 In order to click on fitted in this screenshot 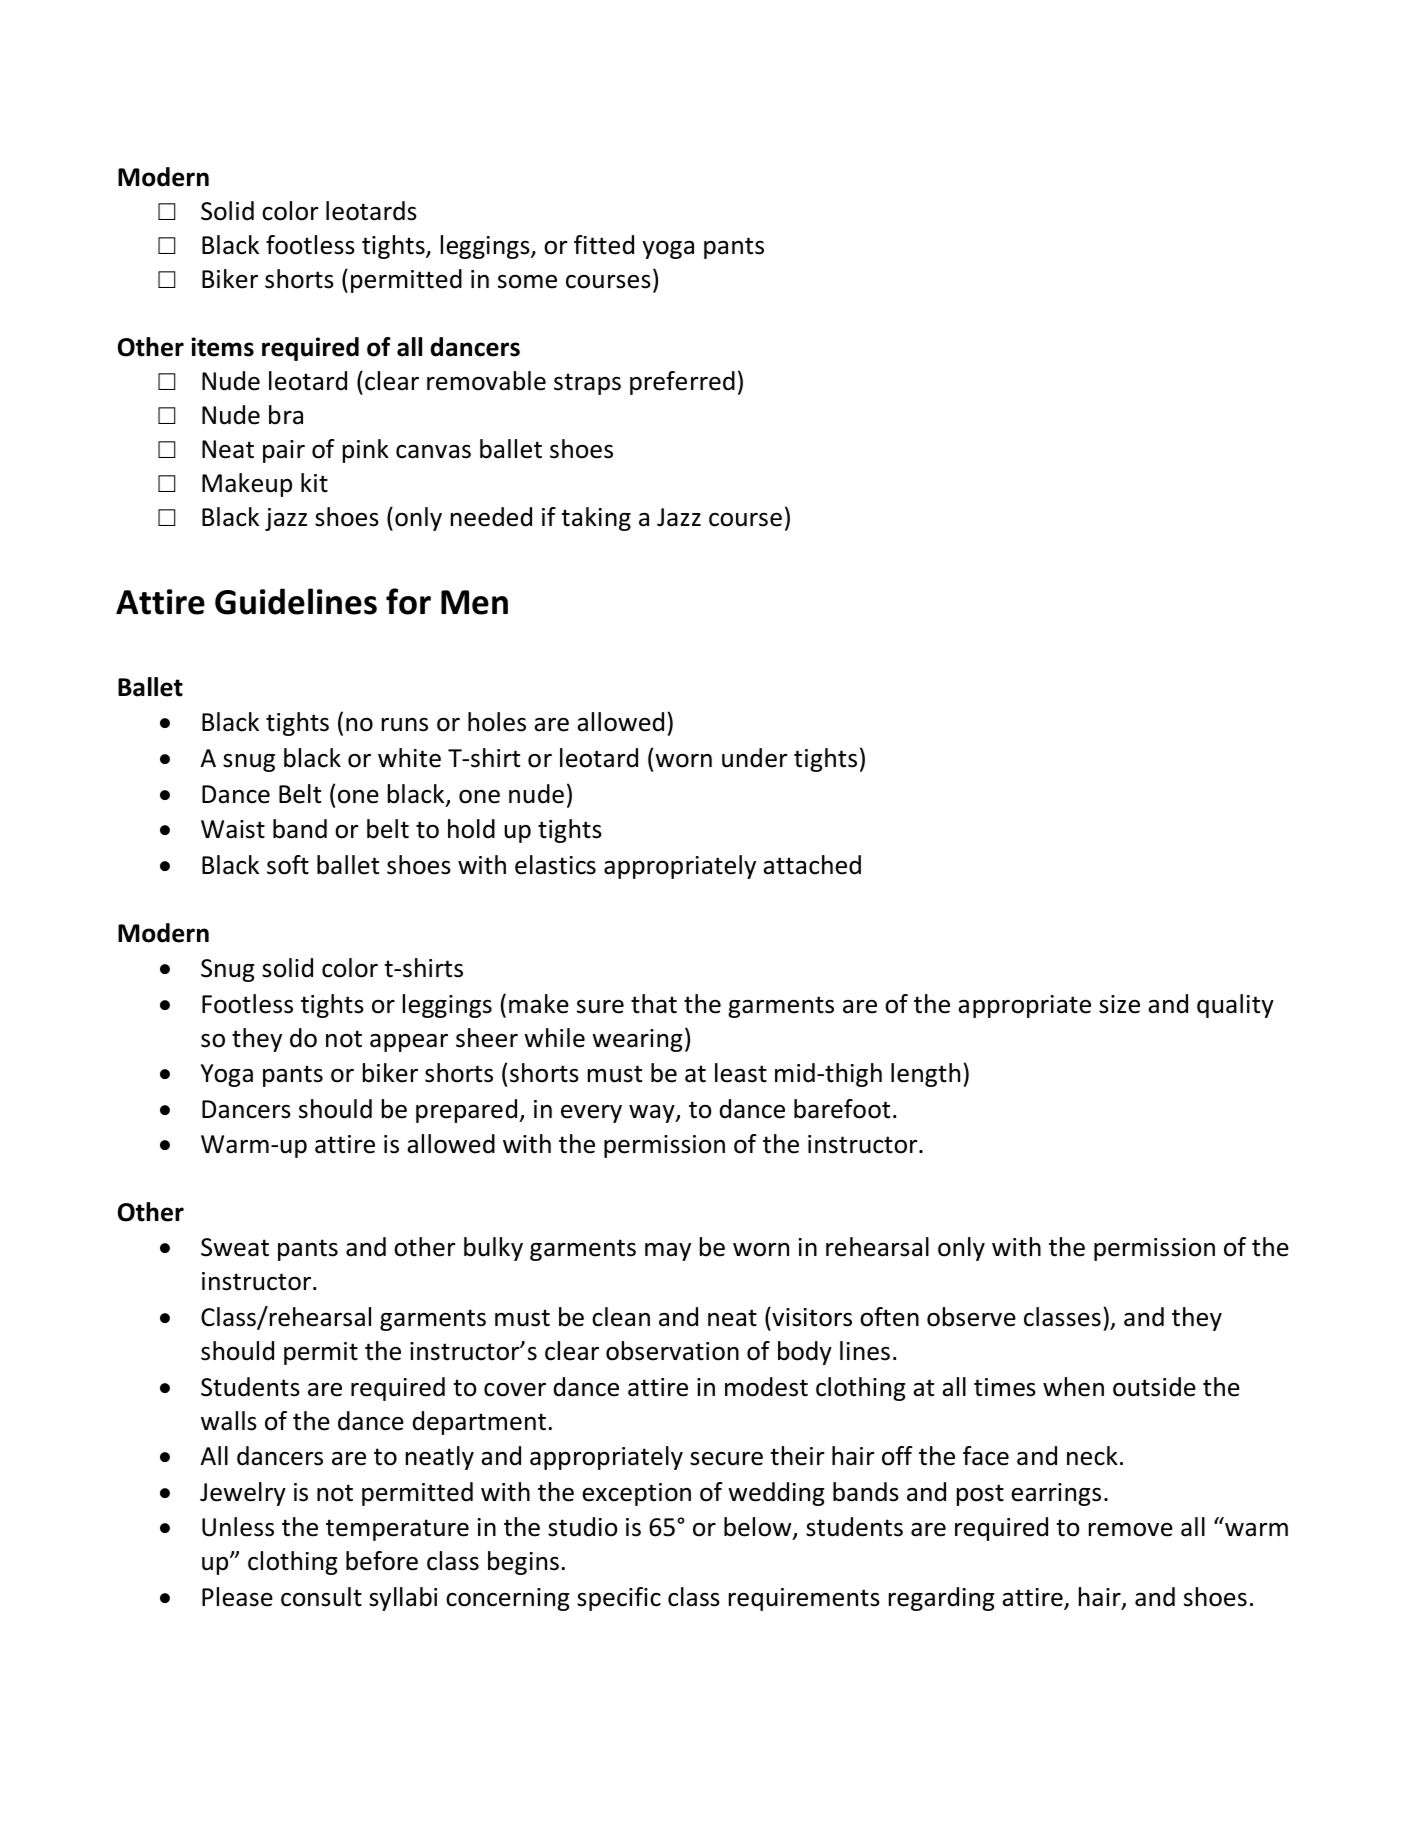, I will do `click(604, 245)`.
